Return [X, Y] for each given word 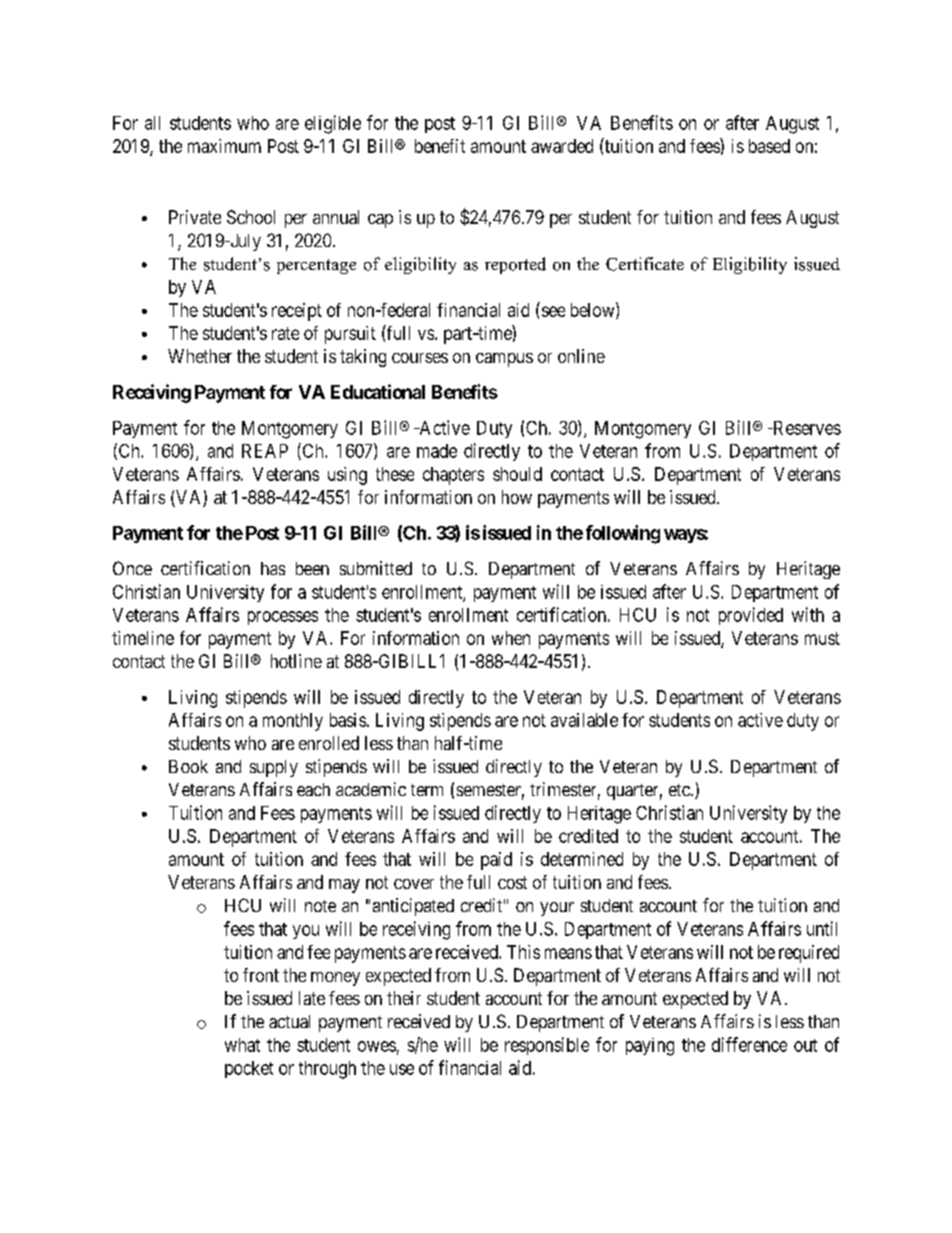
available [584, 720]
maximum [224, 146]
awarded [562, 146]
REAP [265, 451]
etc [680, 790]
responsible [547, 1046]
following [623, 534]
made [437, 451]
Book [188, 766]
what [242, 1045]
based [769, 146]
